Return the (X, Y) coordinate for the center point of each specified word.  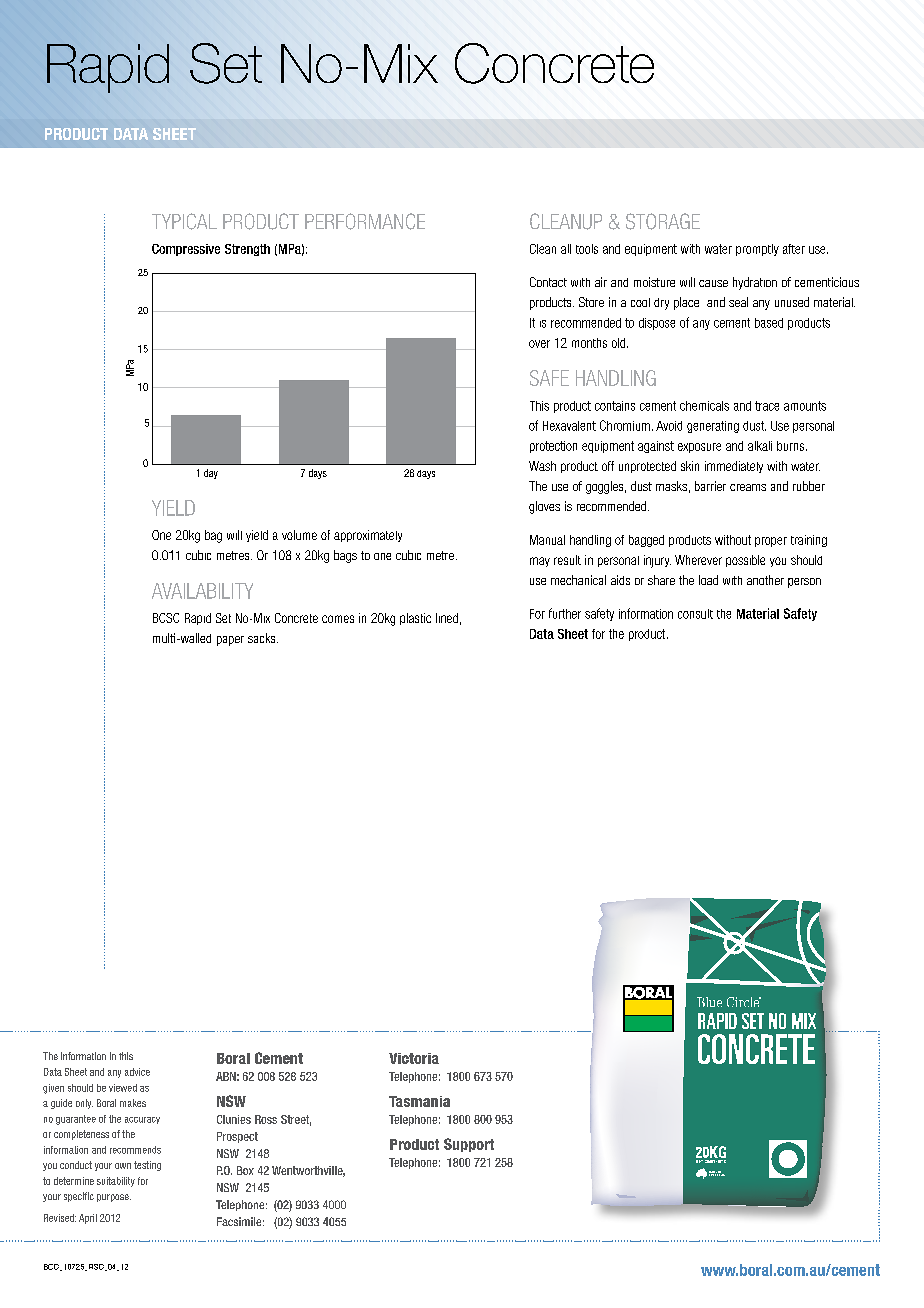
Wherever (698, 560)
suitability (116, 1182)
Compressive (186, 250)
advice (137, 1072)
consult (695, 614)
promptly (757, 250)
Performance (365, 221)
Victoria (414, 1058)
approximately (368, 536)
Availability (202, 591)
